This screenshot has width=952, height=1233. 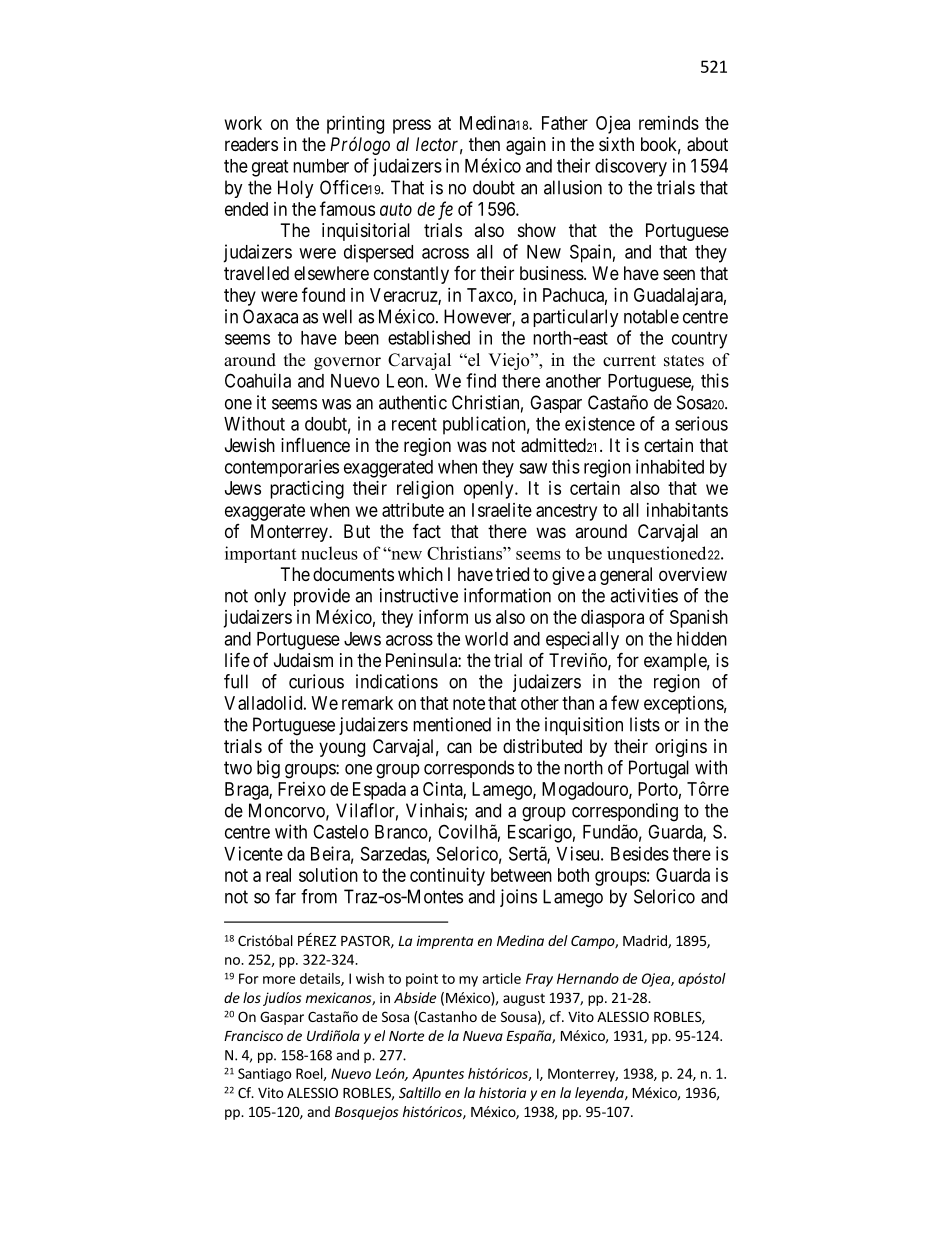 I want to click on Nueva, so click(x=483, y=1036).
